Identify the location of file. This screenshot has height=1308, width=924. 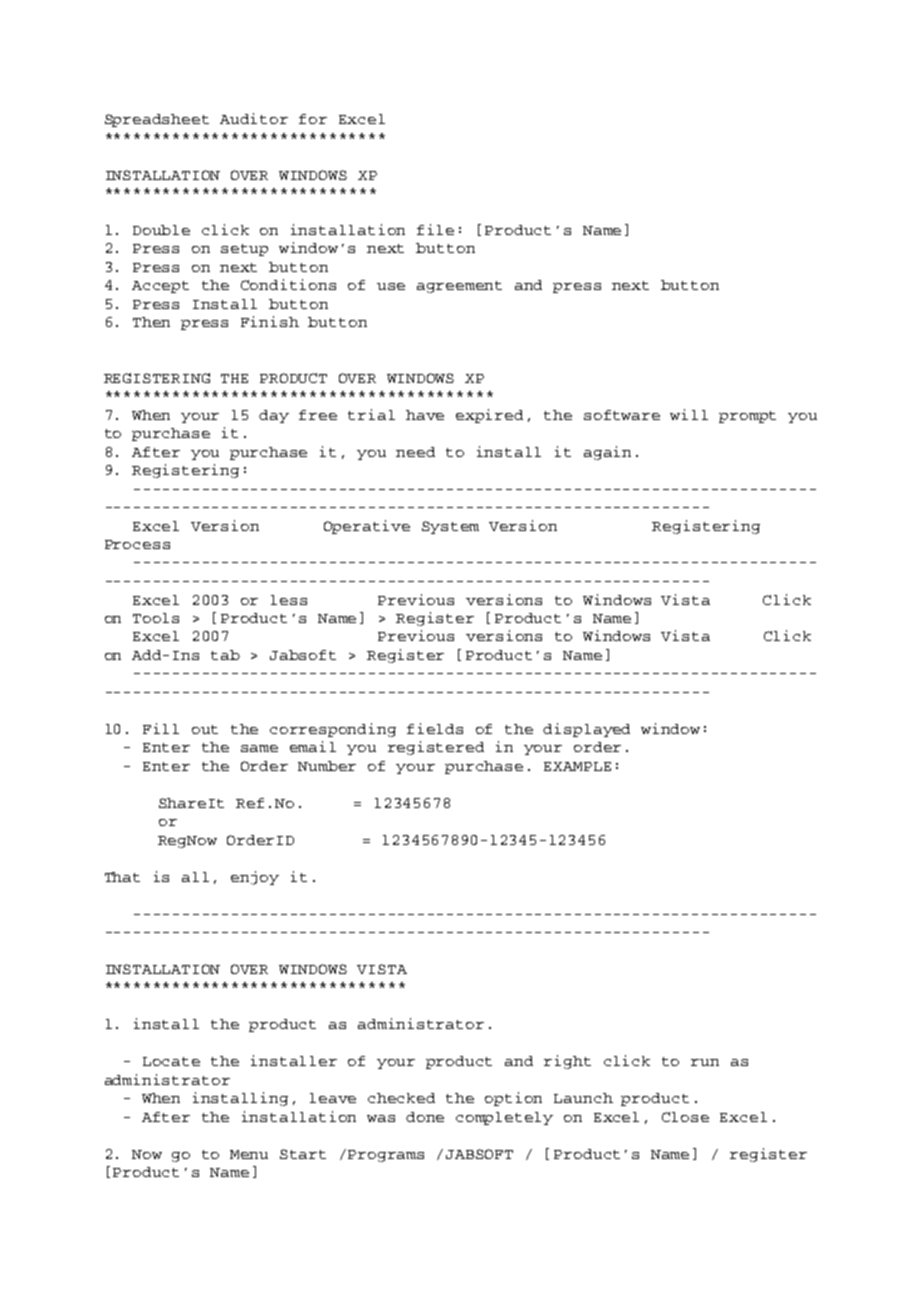
(435, 229).
